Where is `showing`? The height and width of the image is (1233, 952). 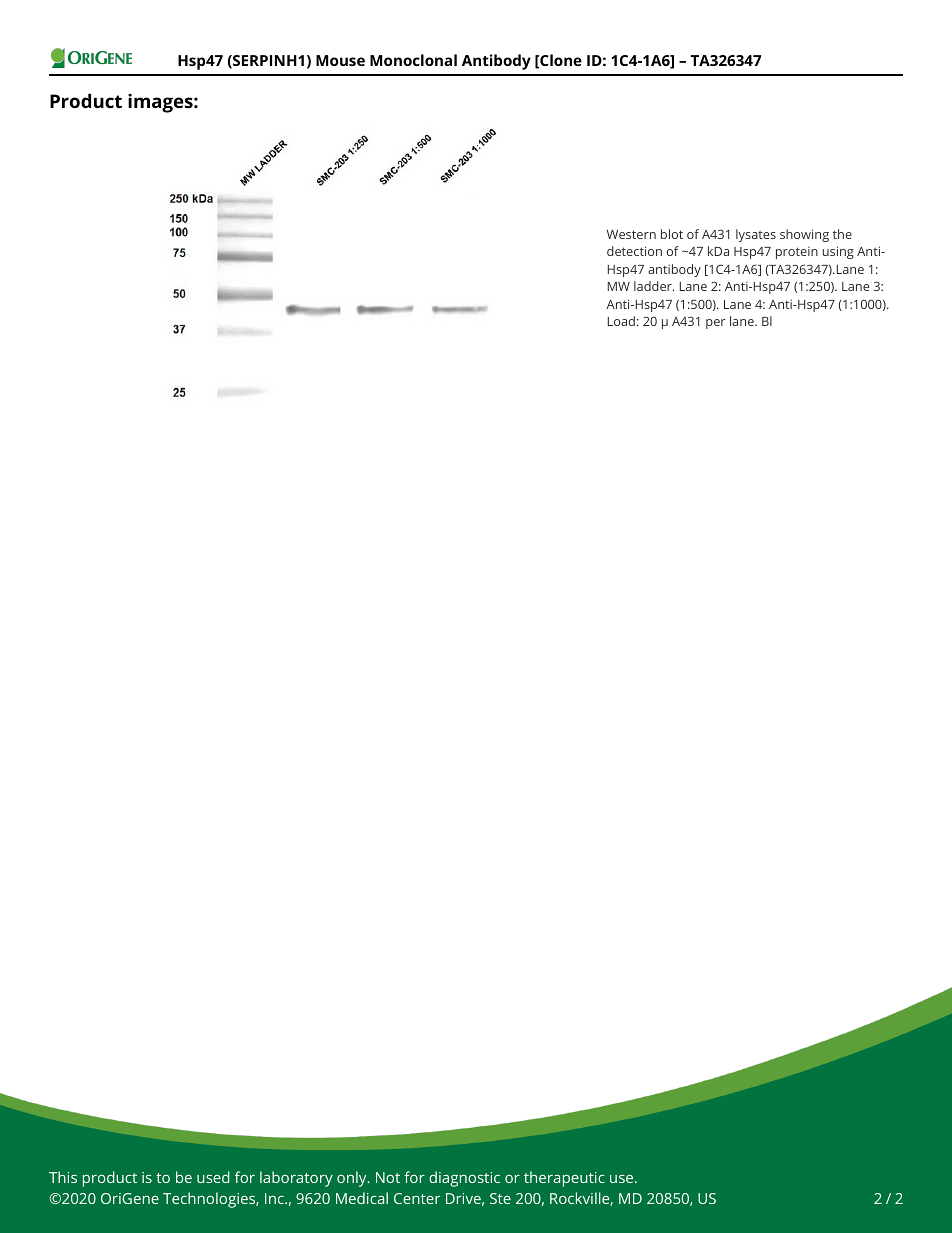
showing is located at coordinates (804, 235).
